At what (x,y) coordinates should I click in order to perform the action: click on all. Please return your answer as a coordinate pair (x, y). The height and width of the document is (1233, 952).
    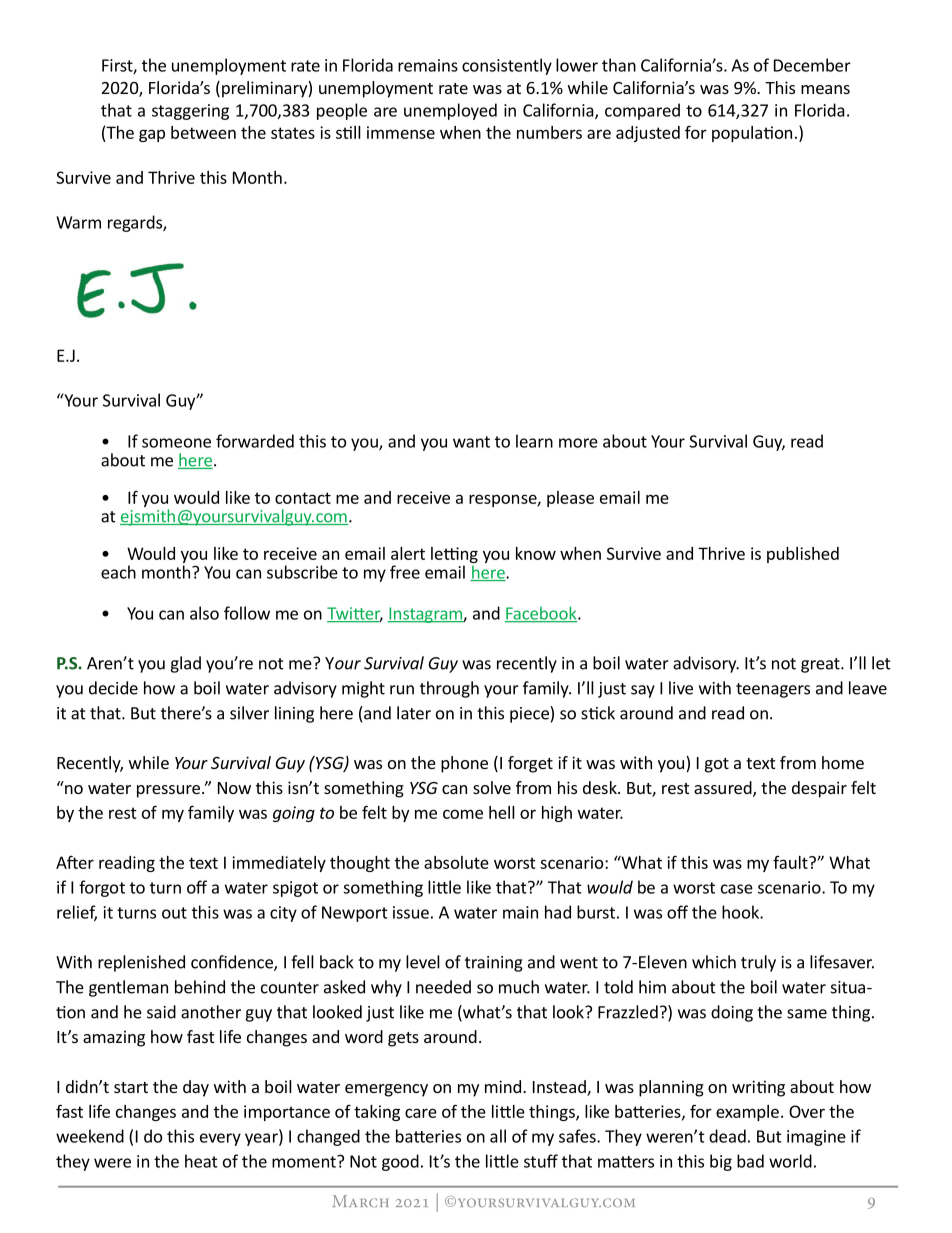
    Looking at the image, I should click on (498, 1136).
